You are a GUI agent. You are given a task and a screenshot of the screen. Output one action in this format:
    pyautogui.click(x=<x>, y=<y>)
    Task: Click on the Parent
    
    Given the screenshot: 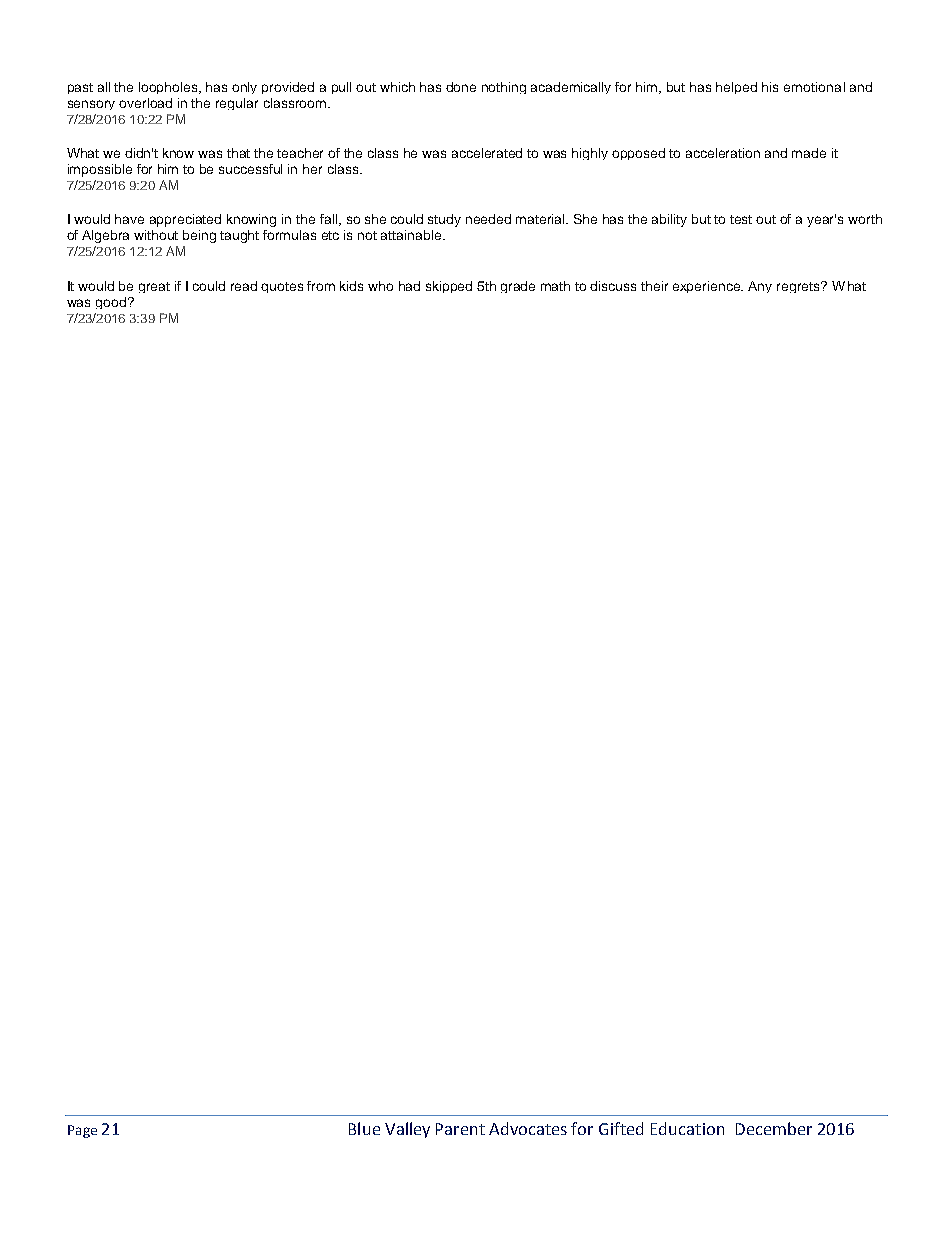 What is the action you would take?
    pyautogui.click(x=460, y=1129)
